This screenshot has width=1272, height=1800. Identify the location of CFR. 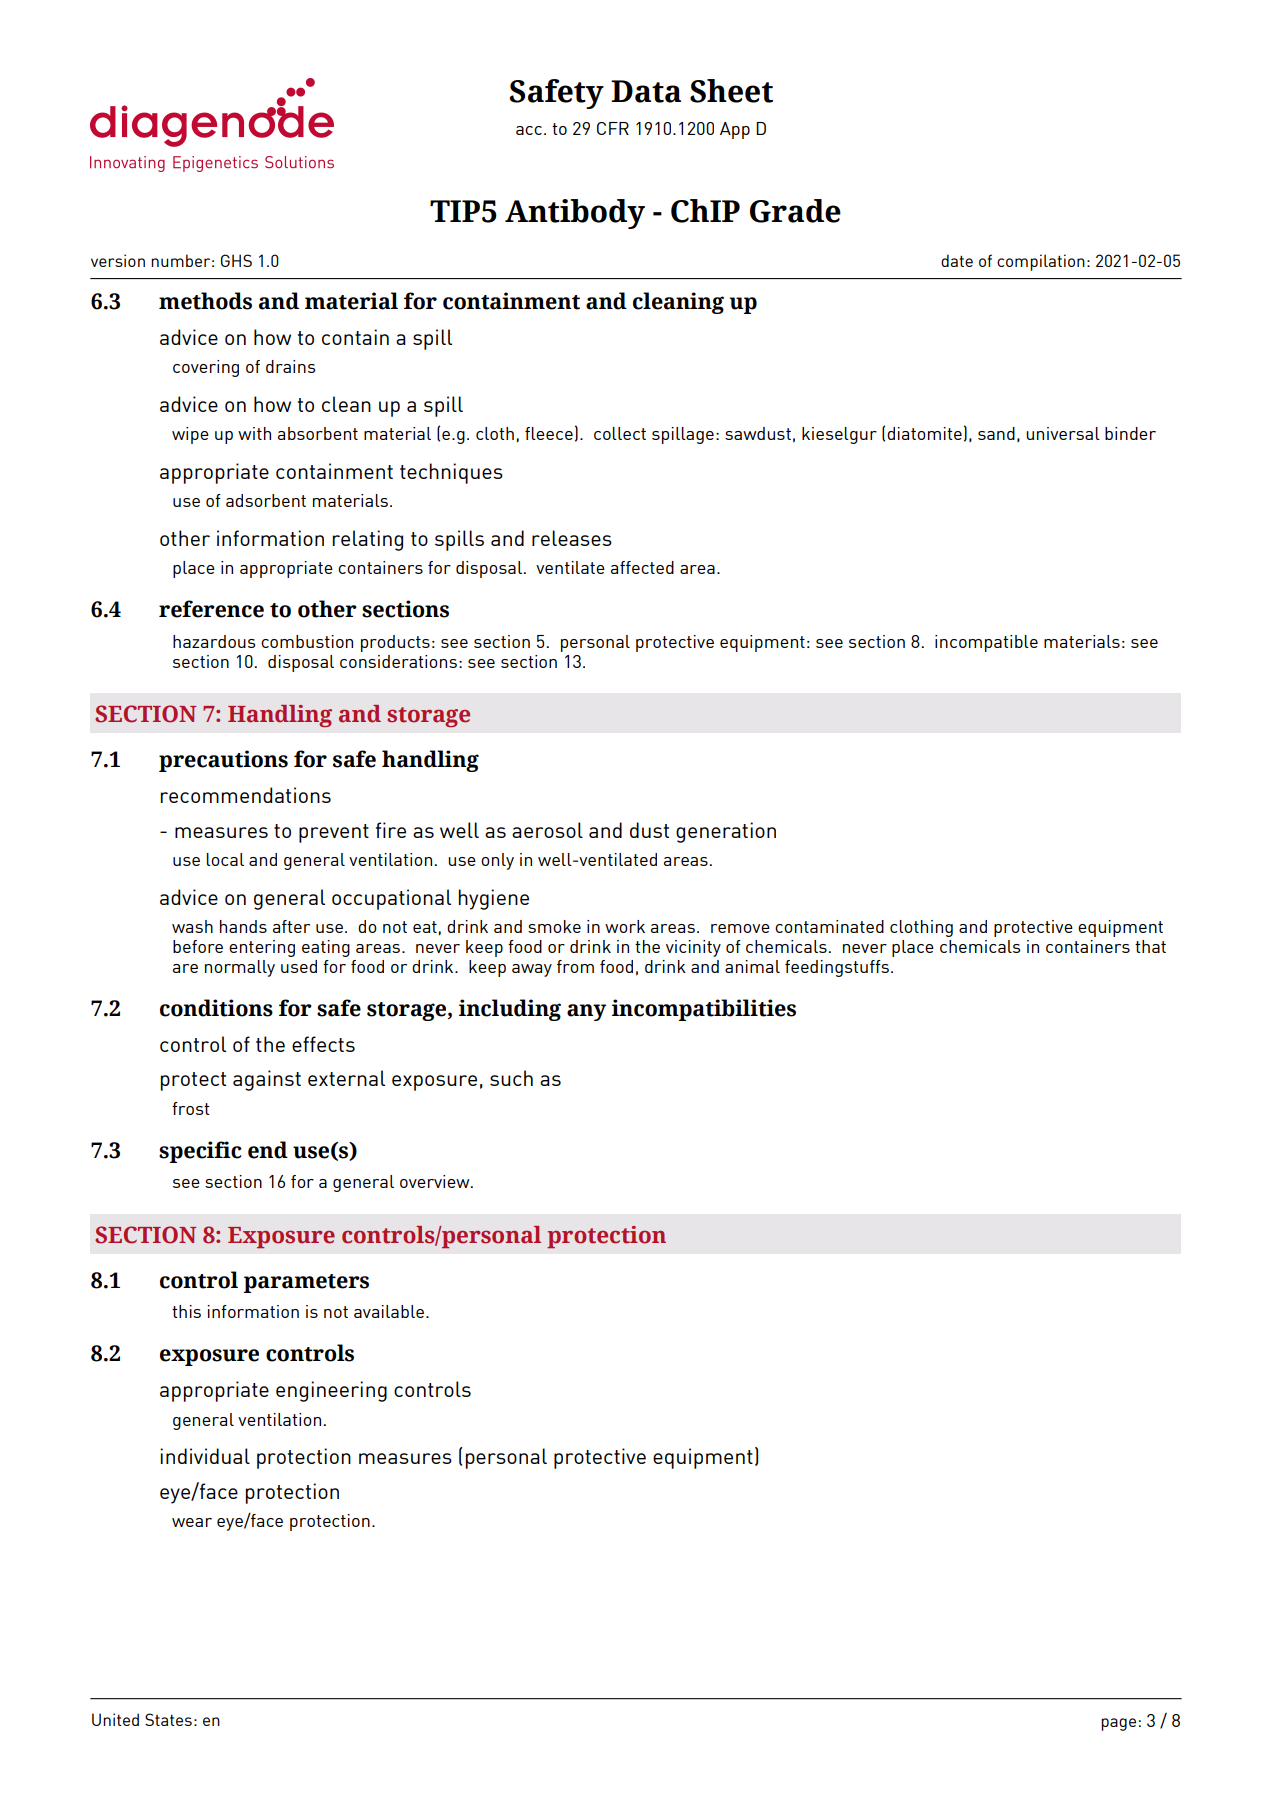
(613, 128).
